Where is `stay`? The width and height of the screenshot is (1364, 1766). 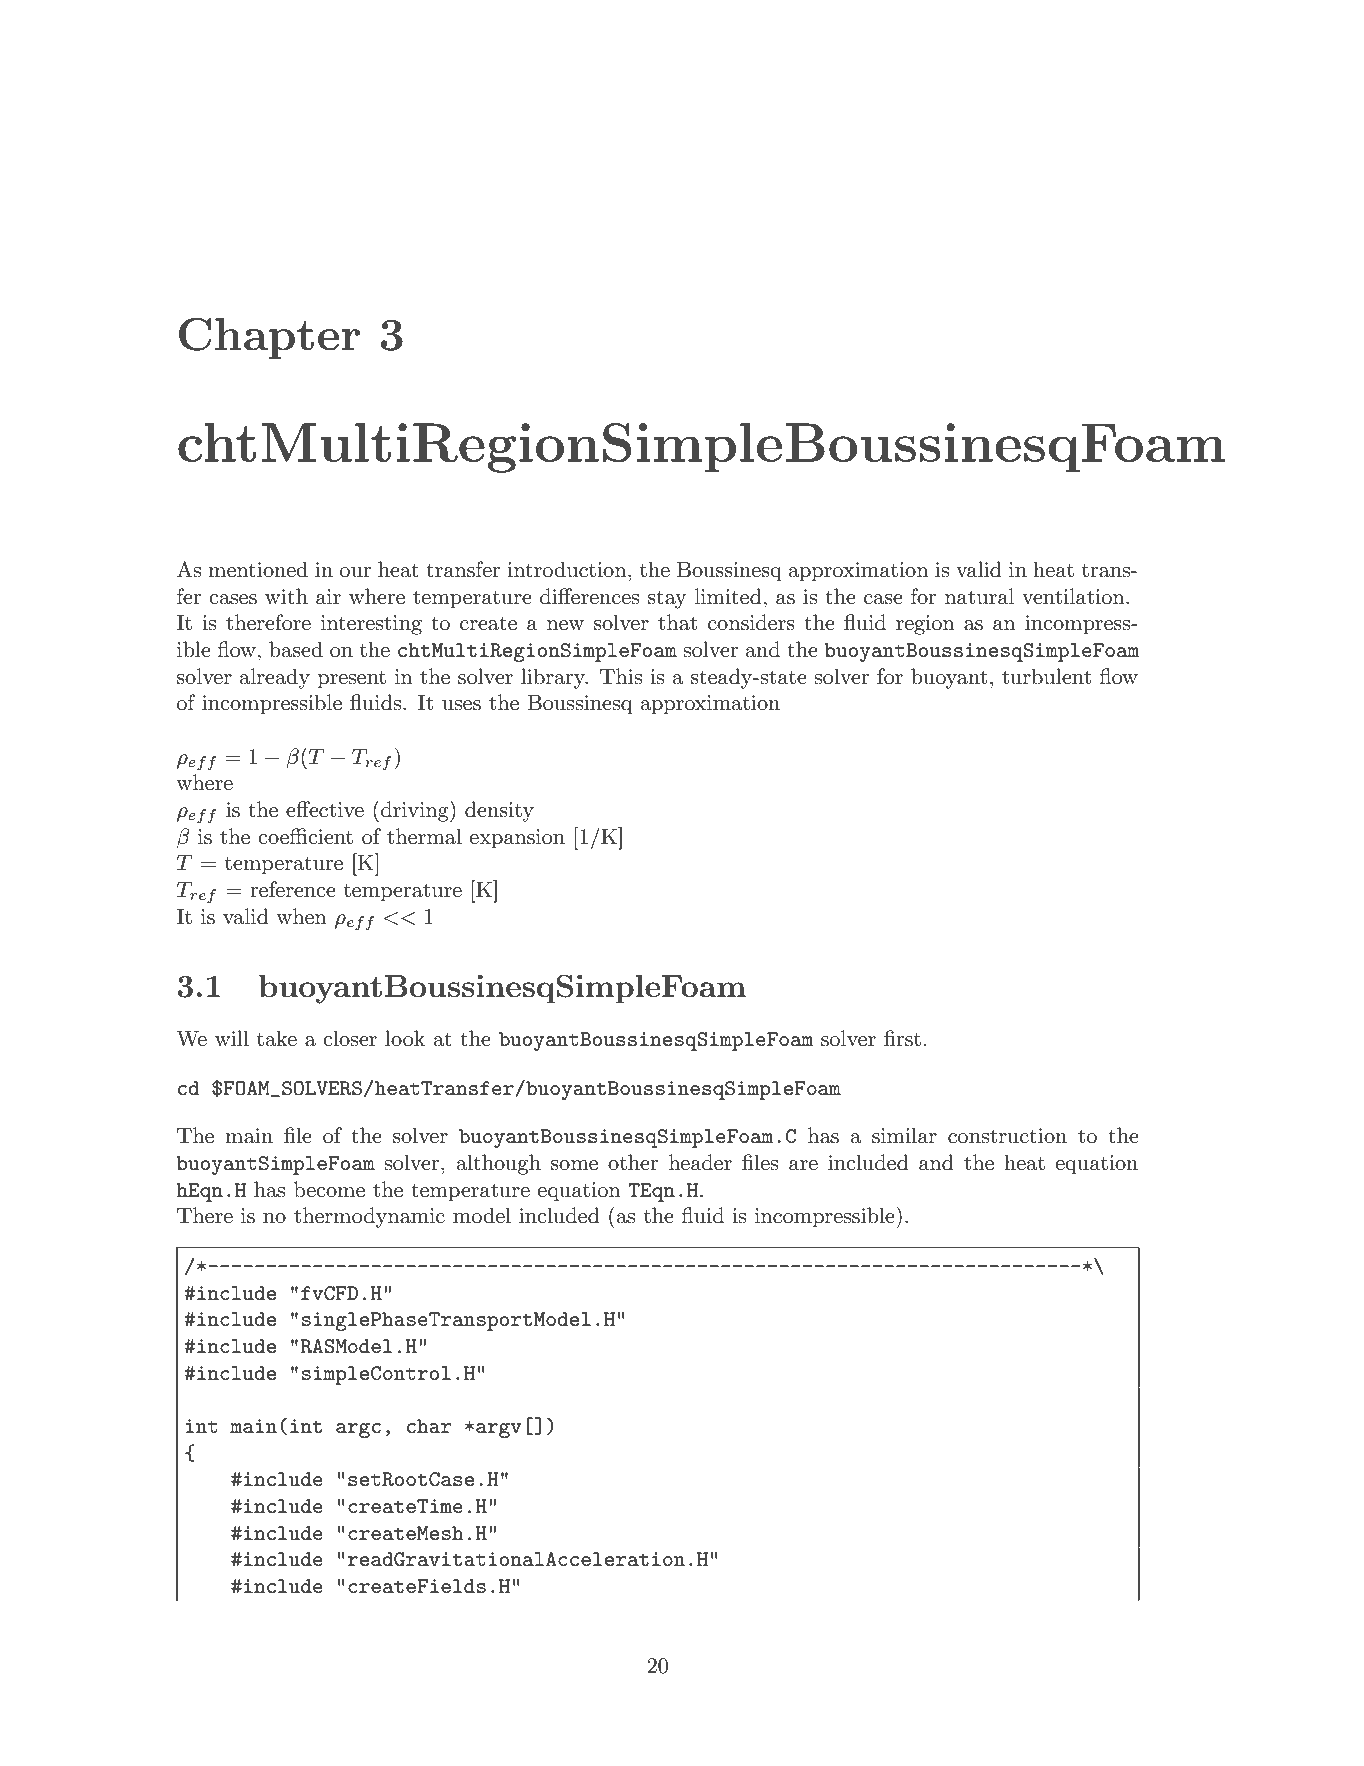 stay is located at coordinates (667, 599).
